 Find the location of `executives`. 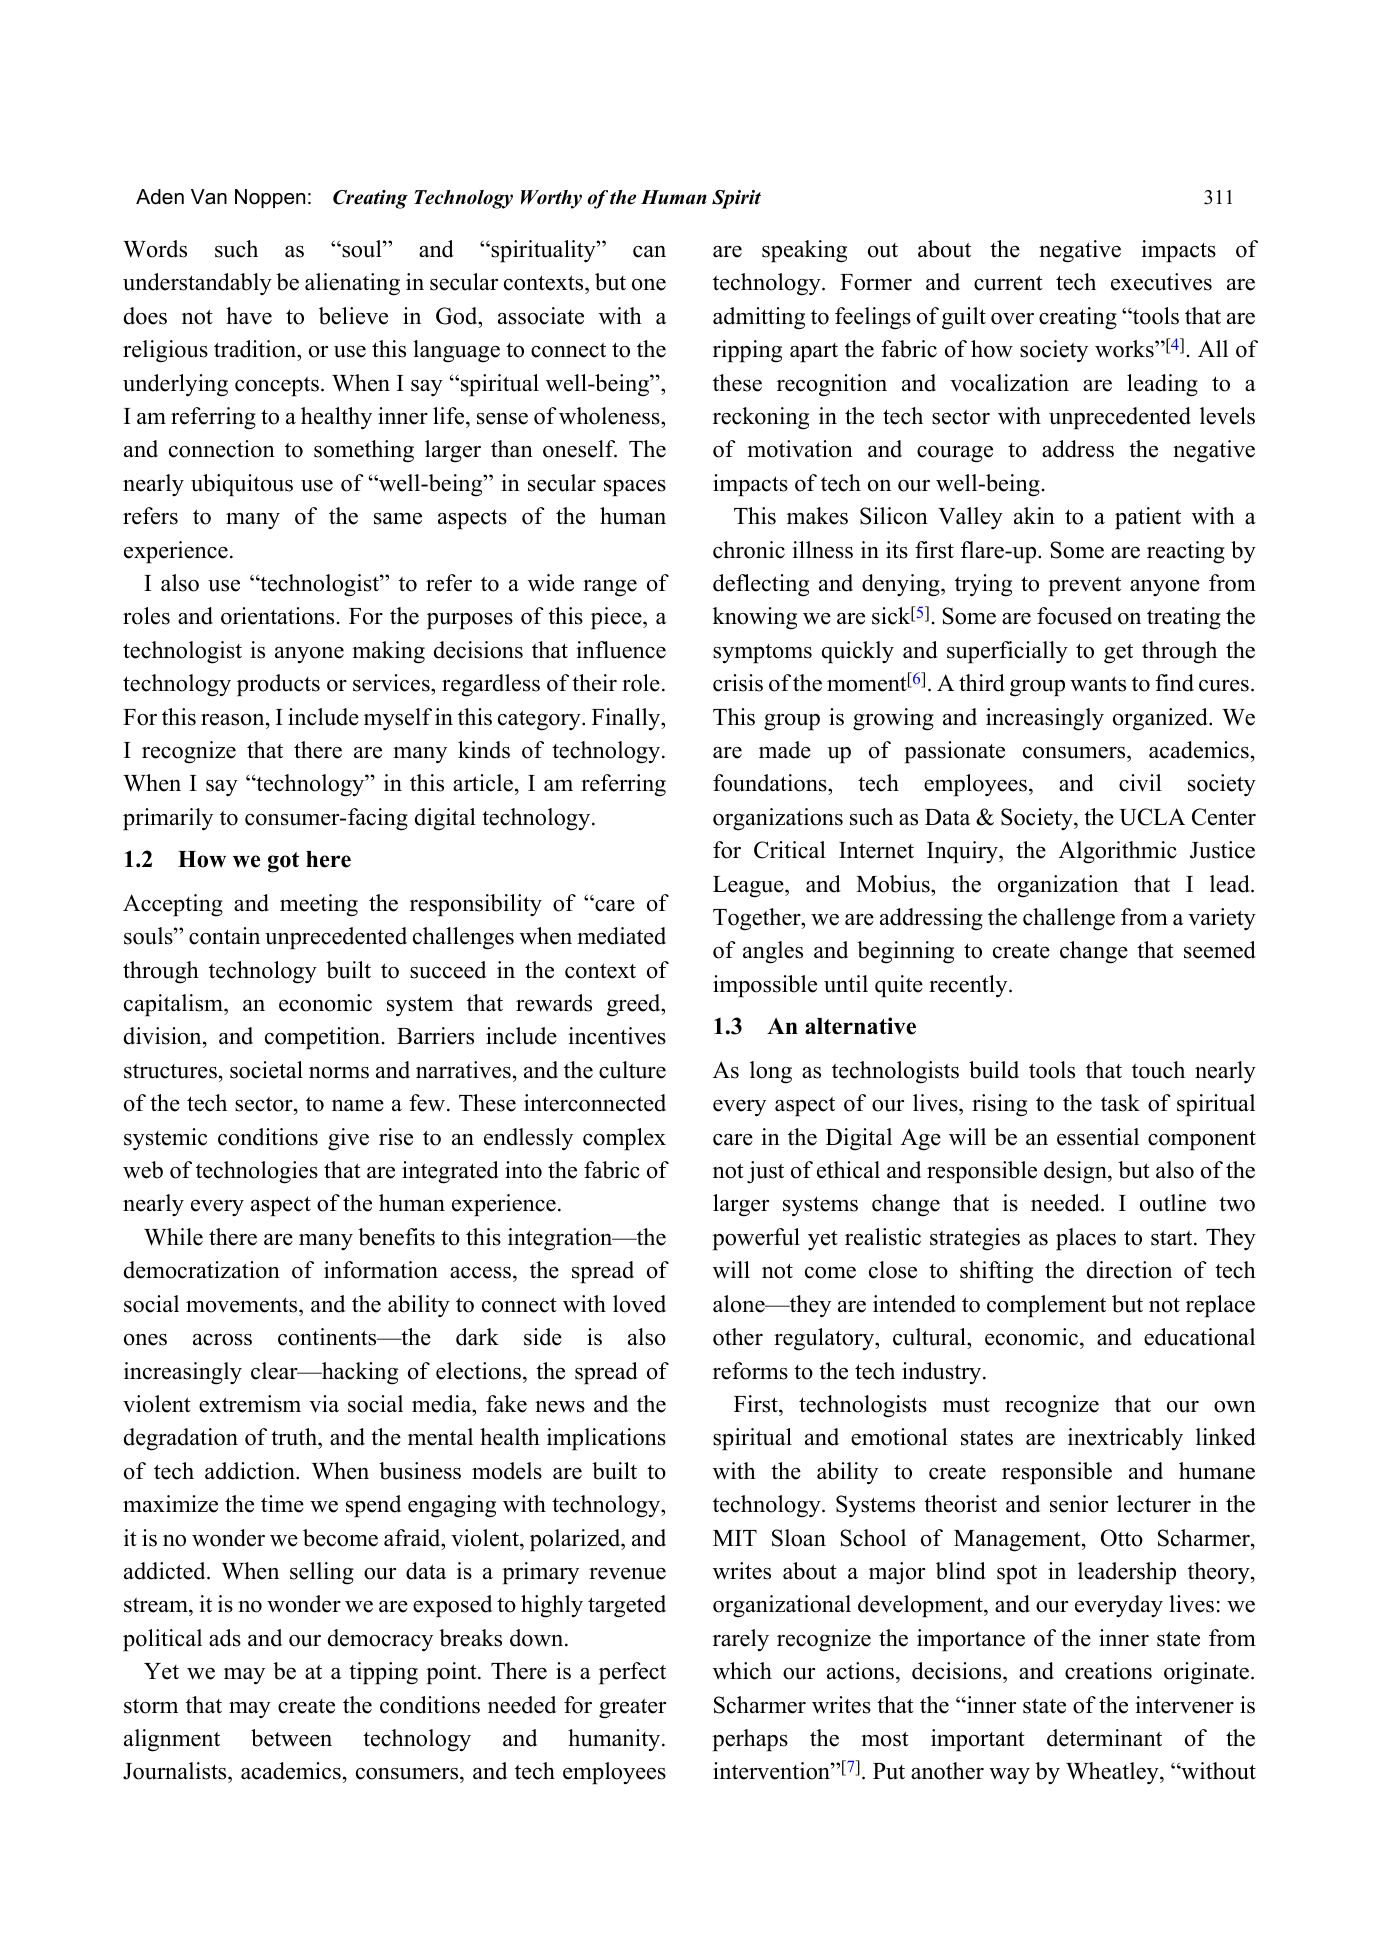

executives is located at coordinates (1161, 282).
